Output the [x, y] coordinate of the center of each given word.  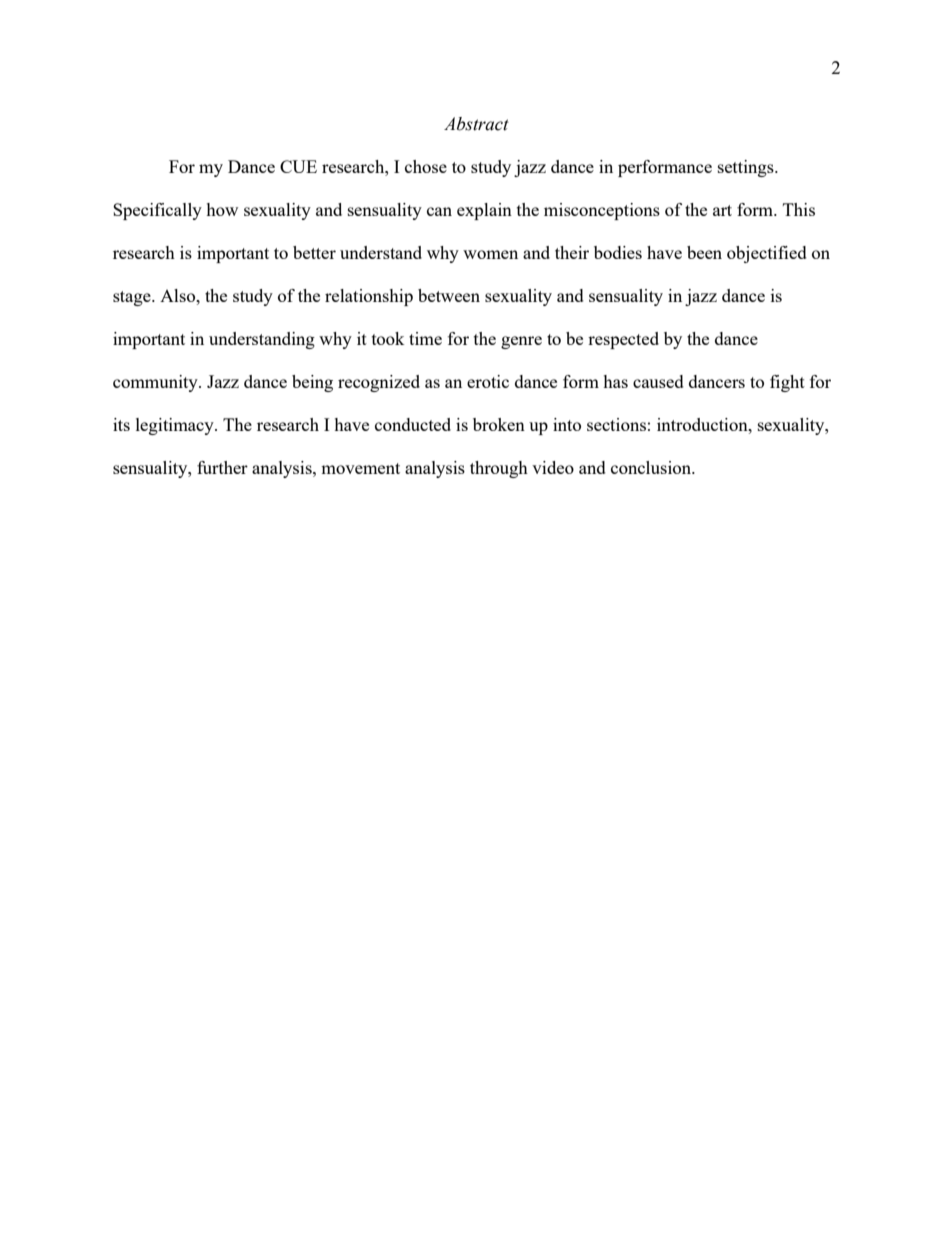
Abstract [476, 124]
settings [747, 168]
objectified [767, 254]
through [499, 469]
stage [133, 298]
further [222, 467]
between [449, 295]
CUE [298, 166]
